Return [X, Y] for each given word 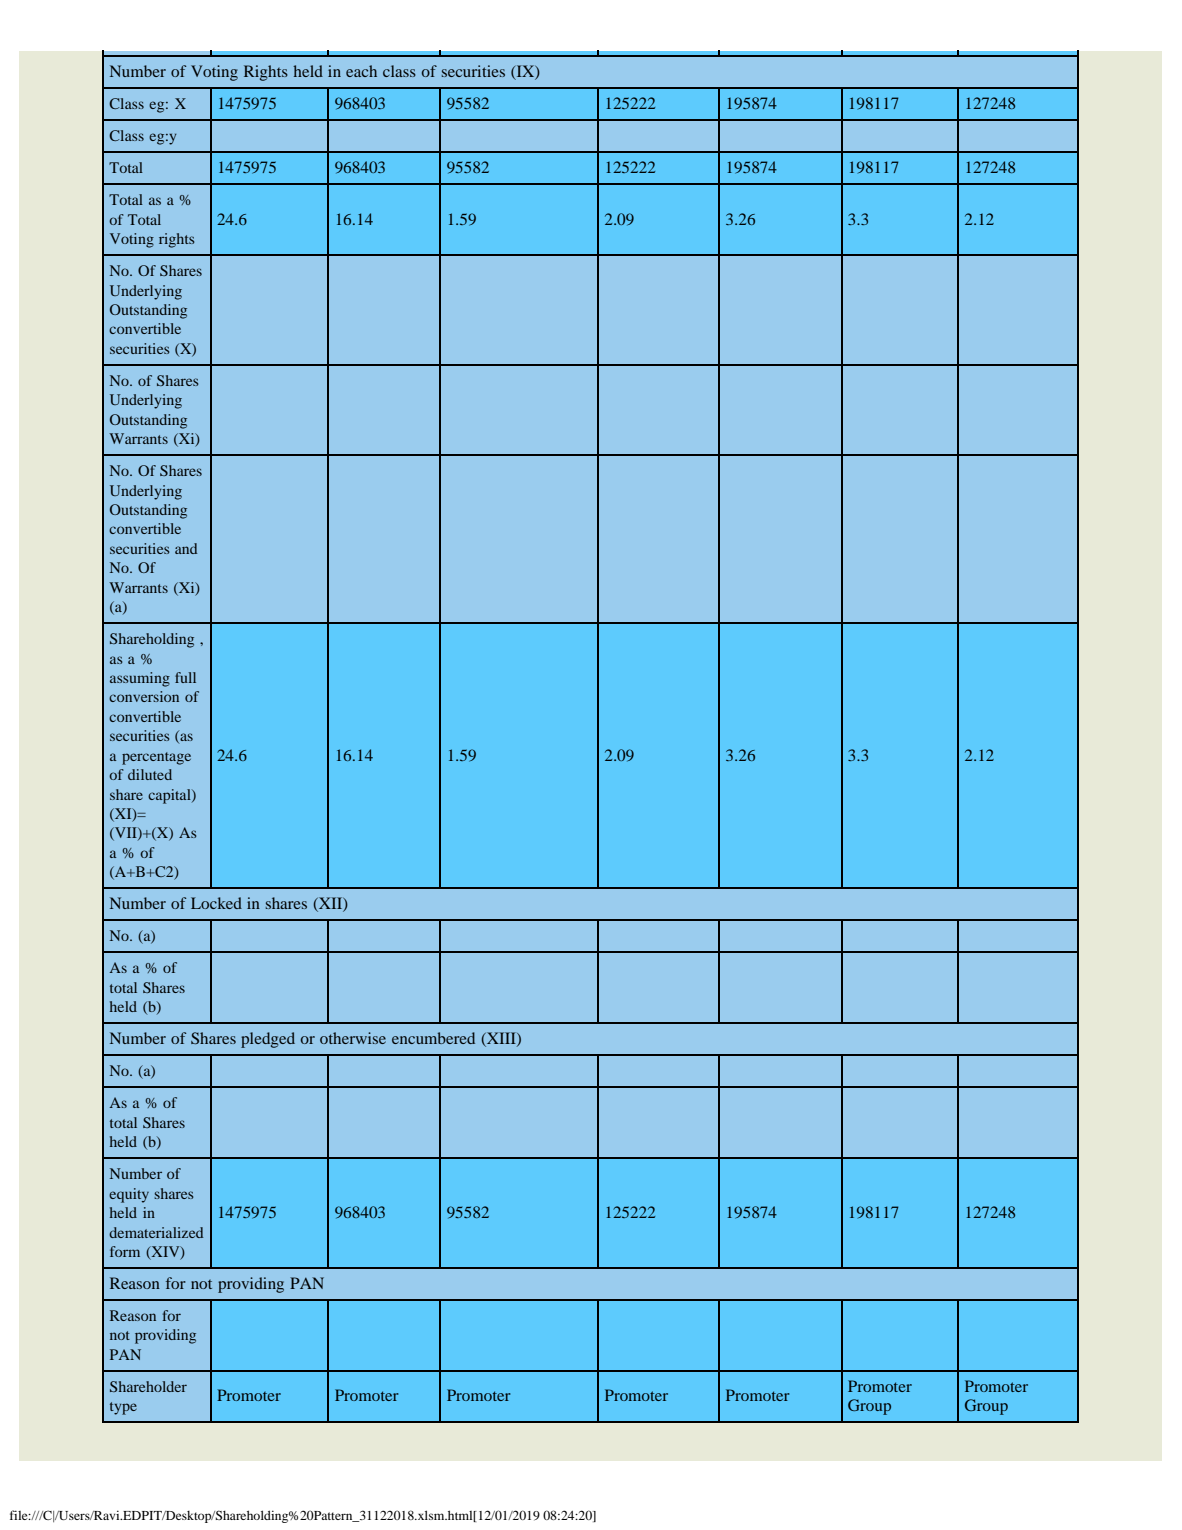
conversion [144, 696]
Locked [216, 903]
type [123, 1408]
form [125, 1251]
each [361, 71]
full [185, 677]
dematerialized [156, 1232]
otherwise [353, 1038]
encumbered [433, 1038]
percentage [156, 758]
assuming [140, 679]
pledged [268, 1040]
